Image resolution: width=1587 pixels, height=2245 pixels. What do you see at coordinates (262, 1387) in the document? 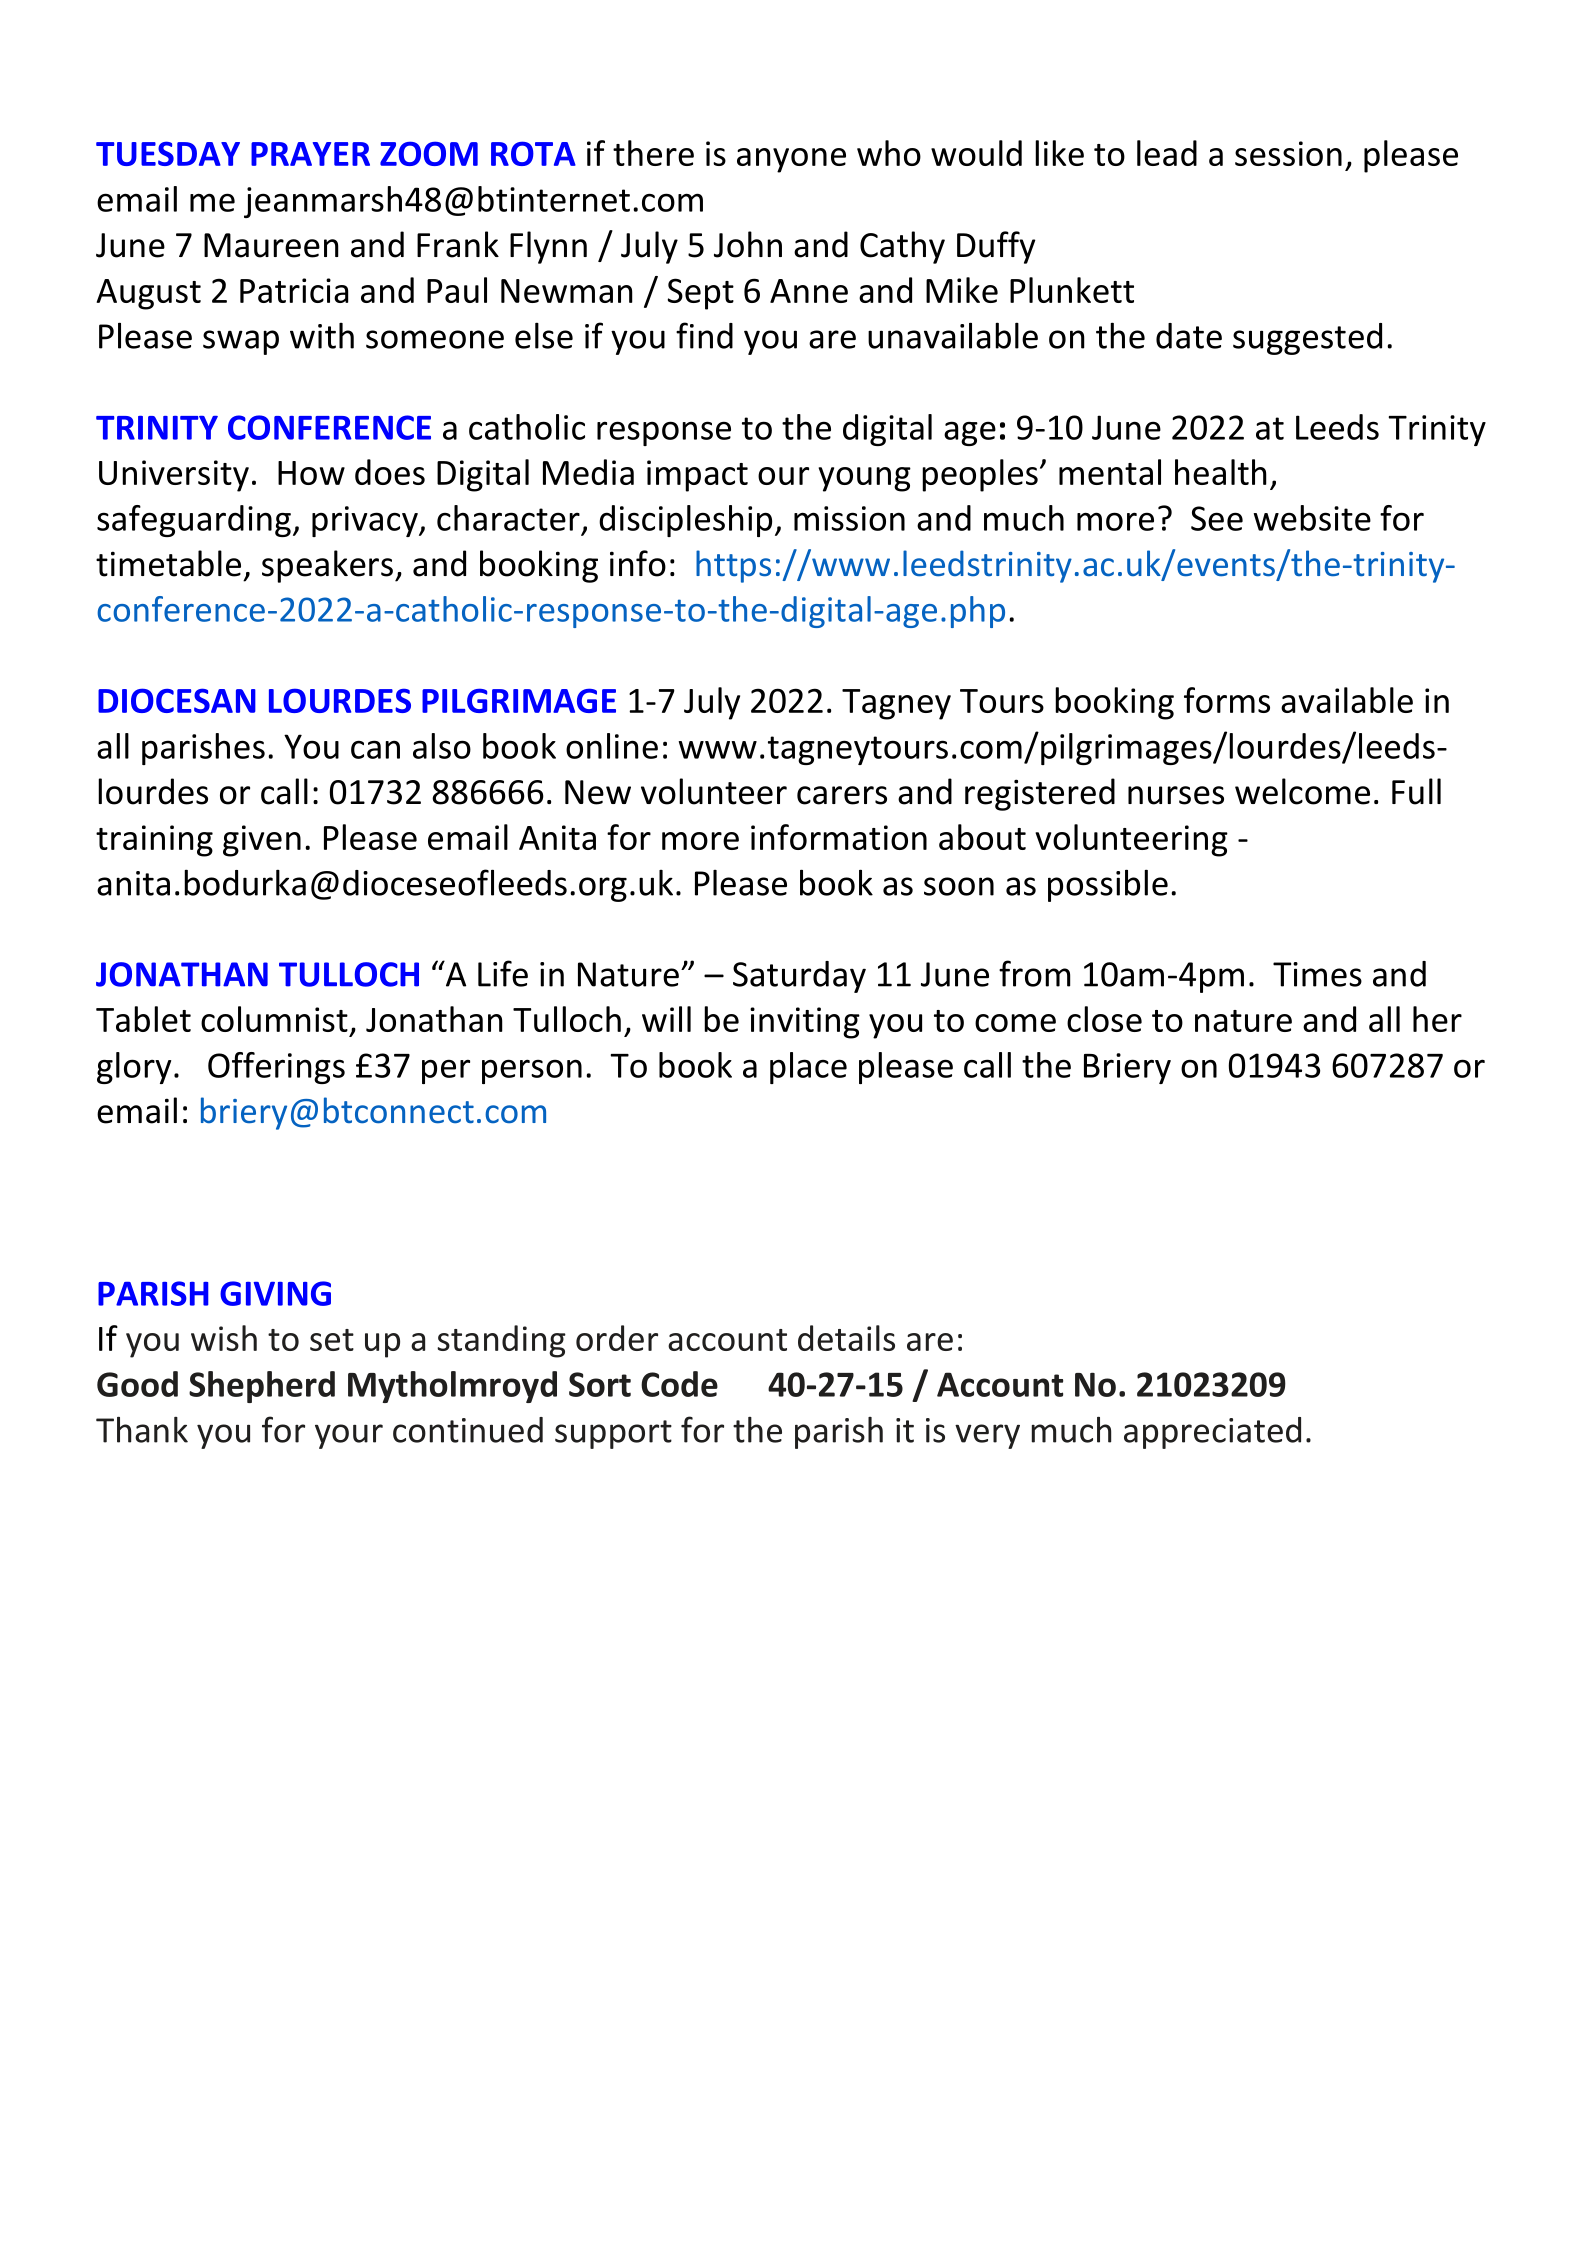
I see `Shepherd` at bounding box center [262, 1387].
